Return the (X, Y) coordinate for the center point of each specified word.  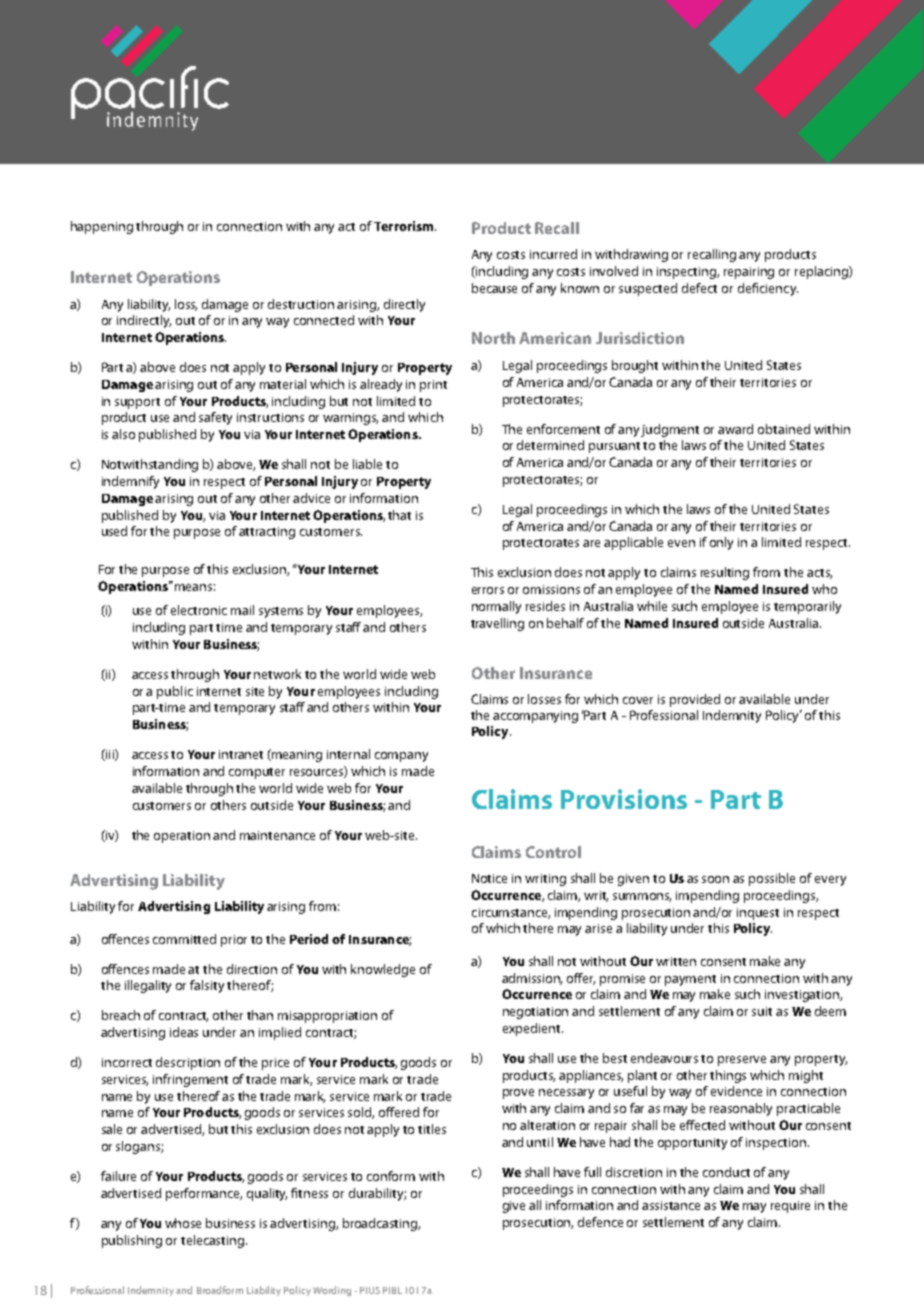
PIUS (370, 1290)
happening (102, 227)
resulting (725, 573)
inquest (758, 914)
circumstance (511, 913)
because (494, 288)
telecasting (214, 1241)
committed (184, 939)
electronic (199, 610)
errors (488, 590)
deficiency (768, 289)
